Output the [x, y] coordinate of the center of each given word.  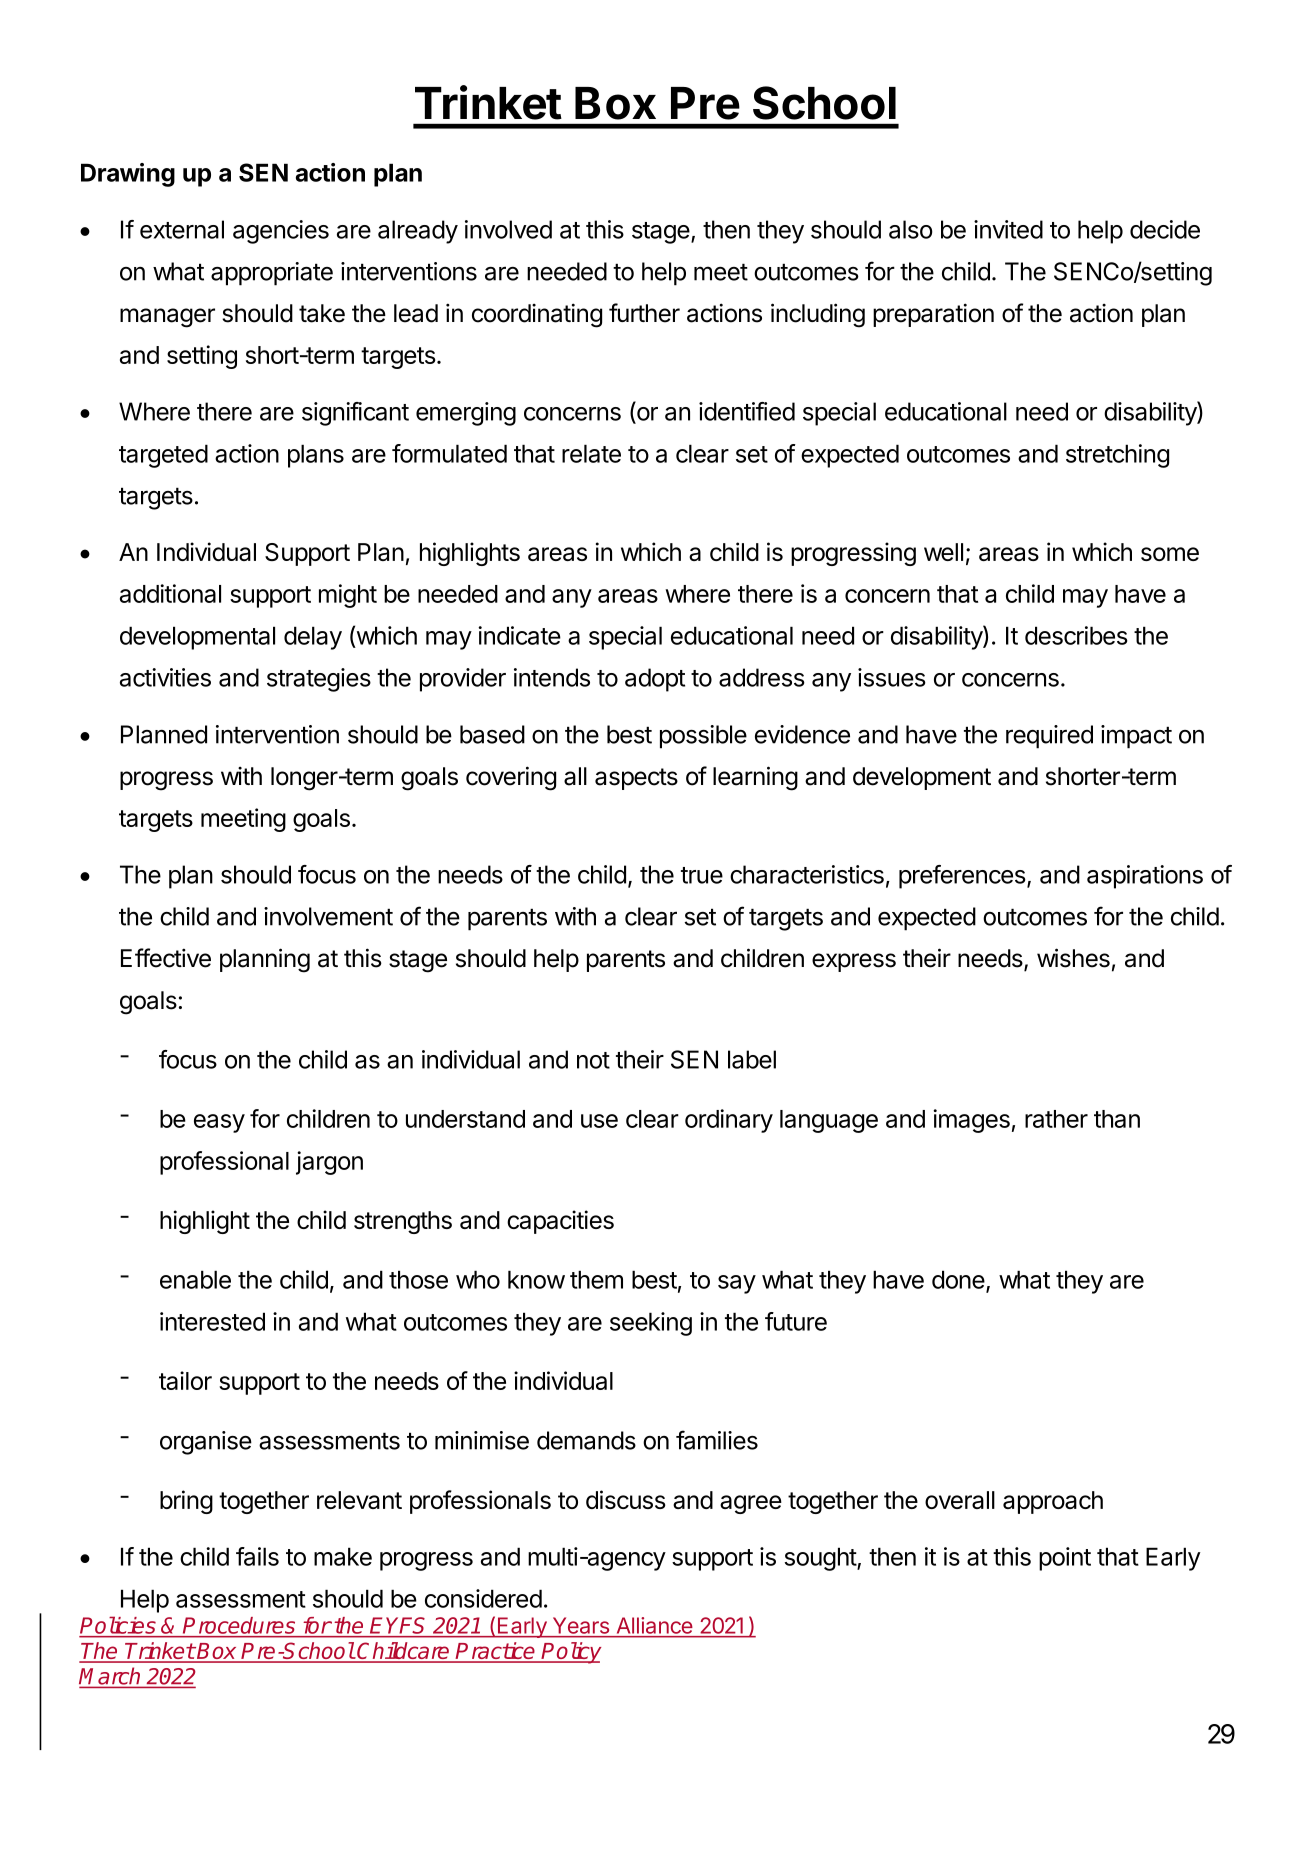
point [1065, 1559]
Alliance [654, 1625]
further [644, 313]
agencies [281, 232]
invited [1008, 229]
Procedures [239, 1625]
